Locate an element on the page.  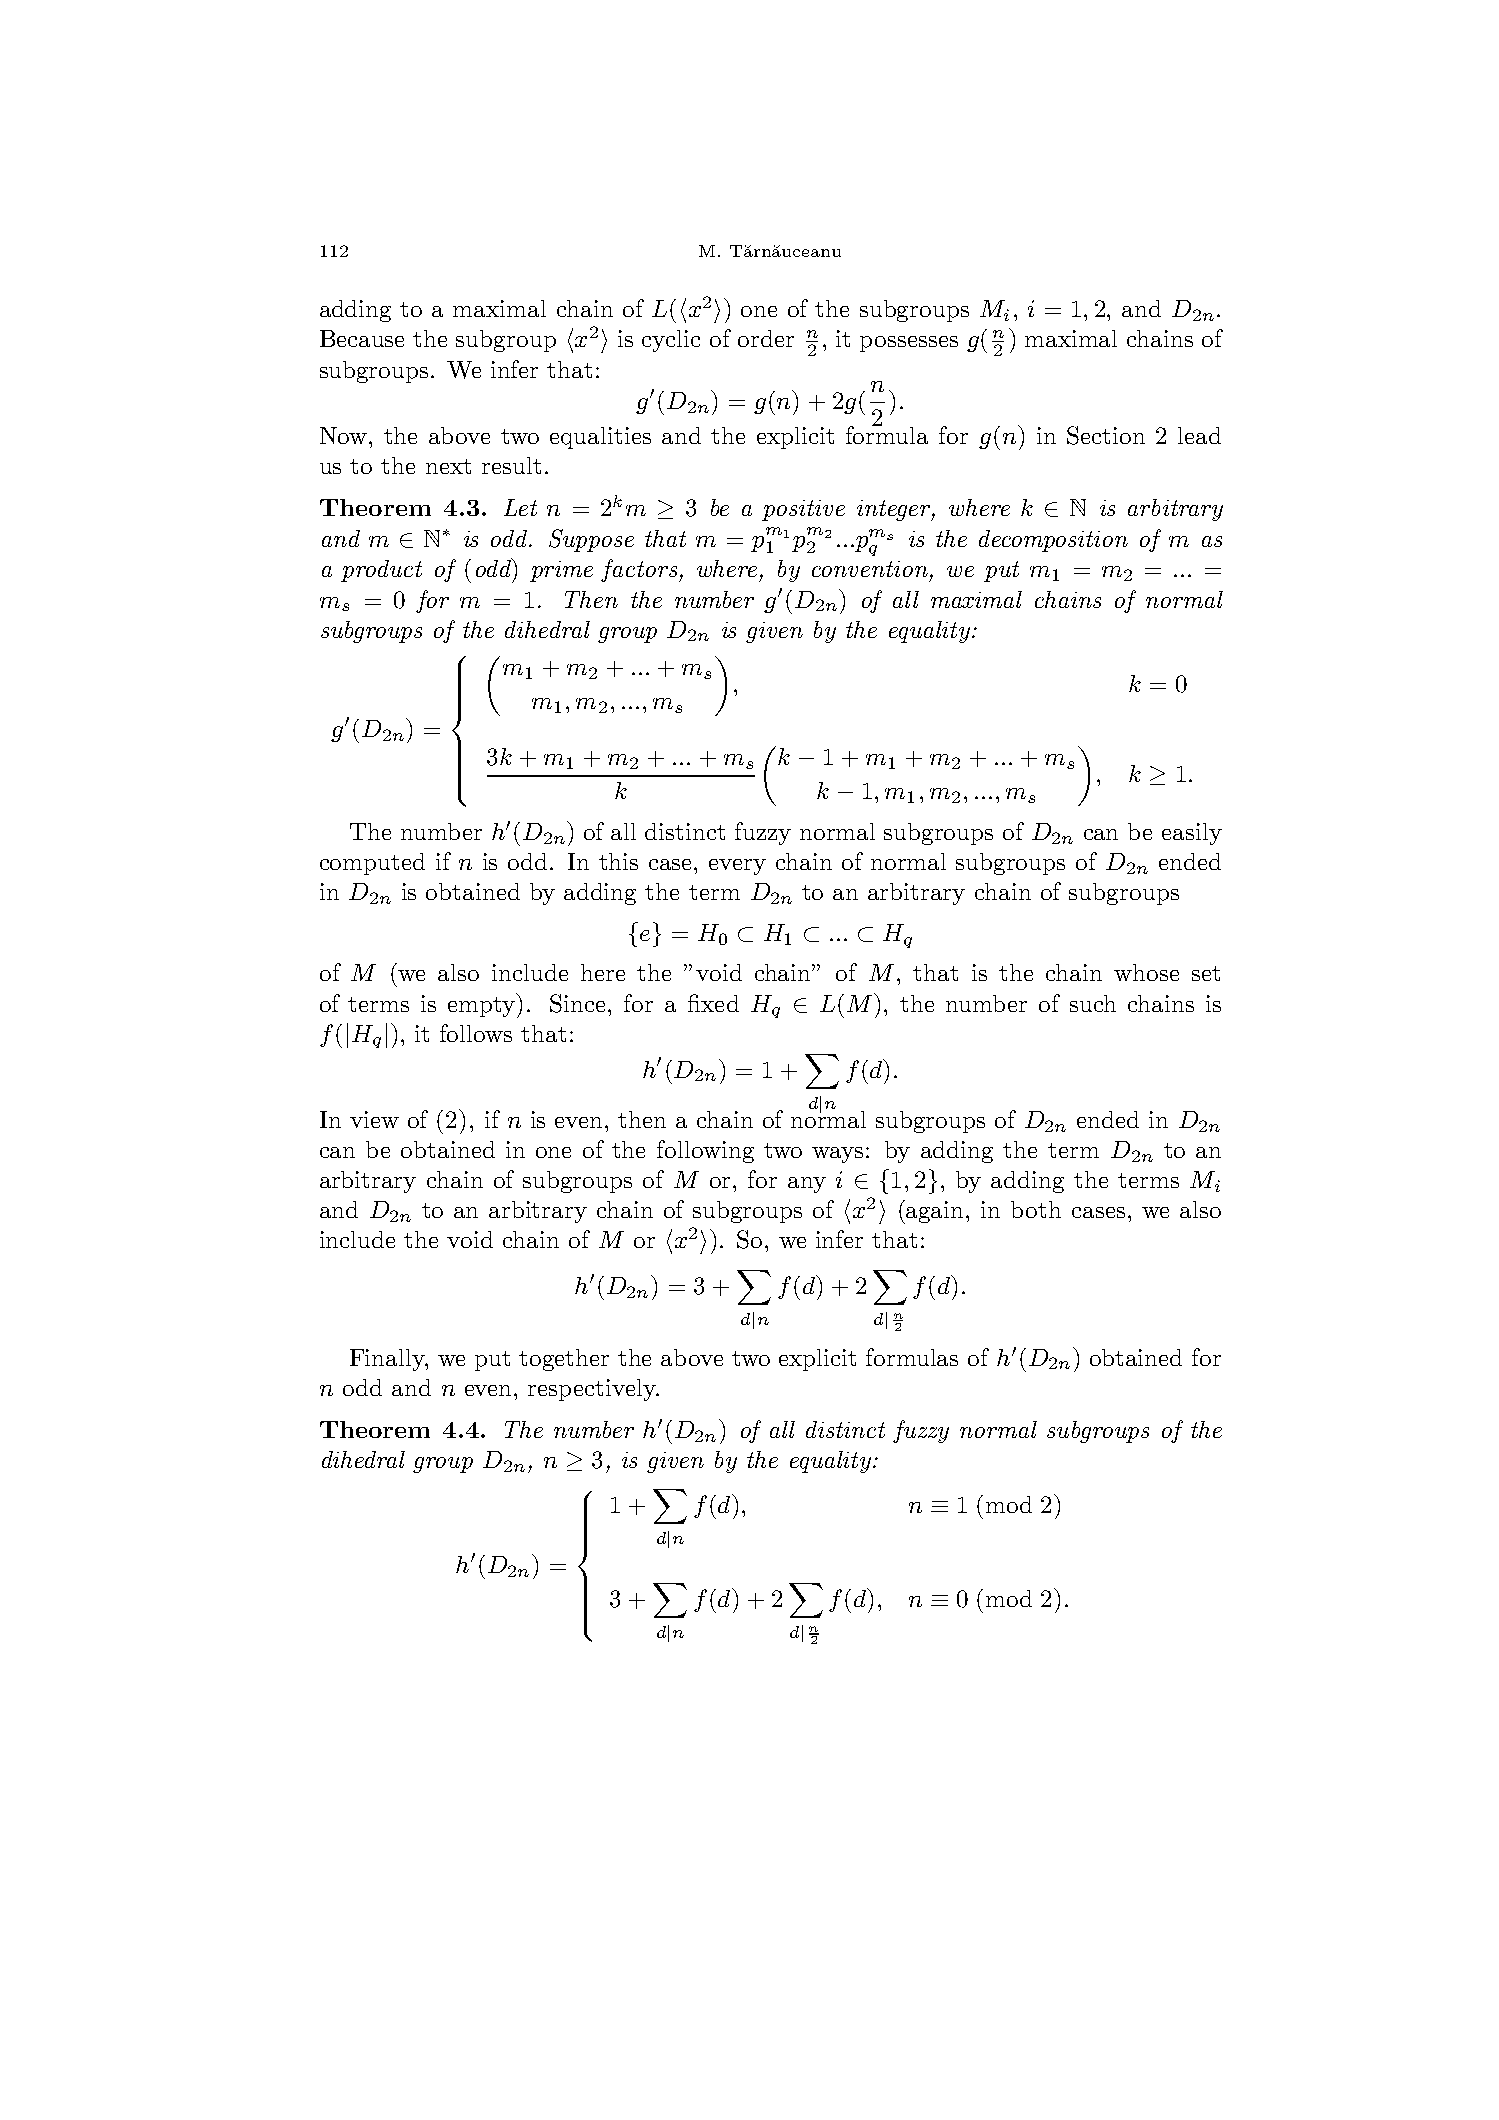
Because is located at coordinates (362, 338).
